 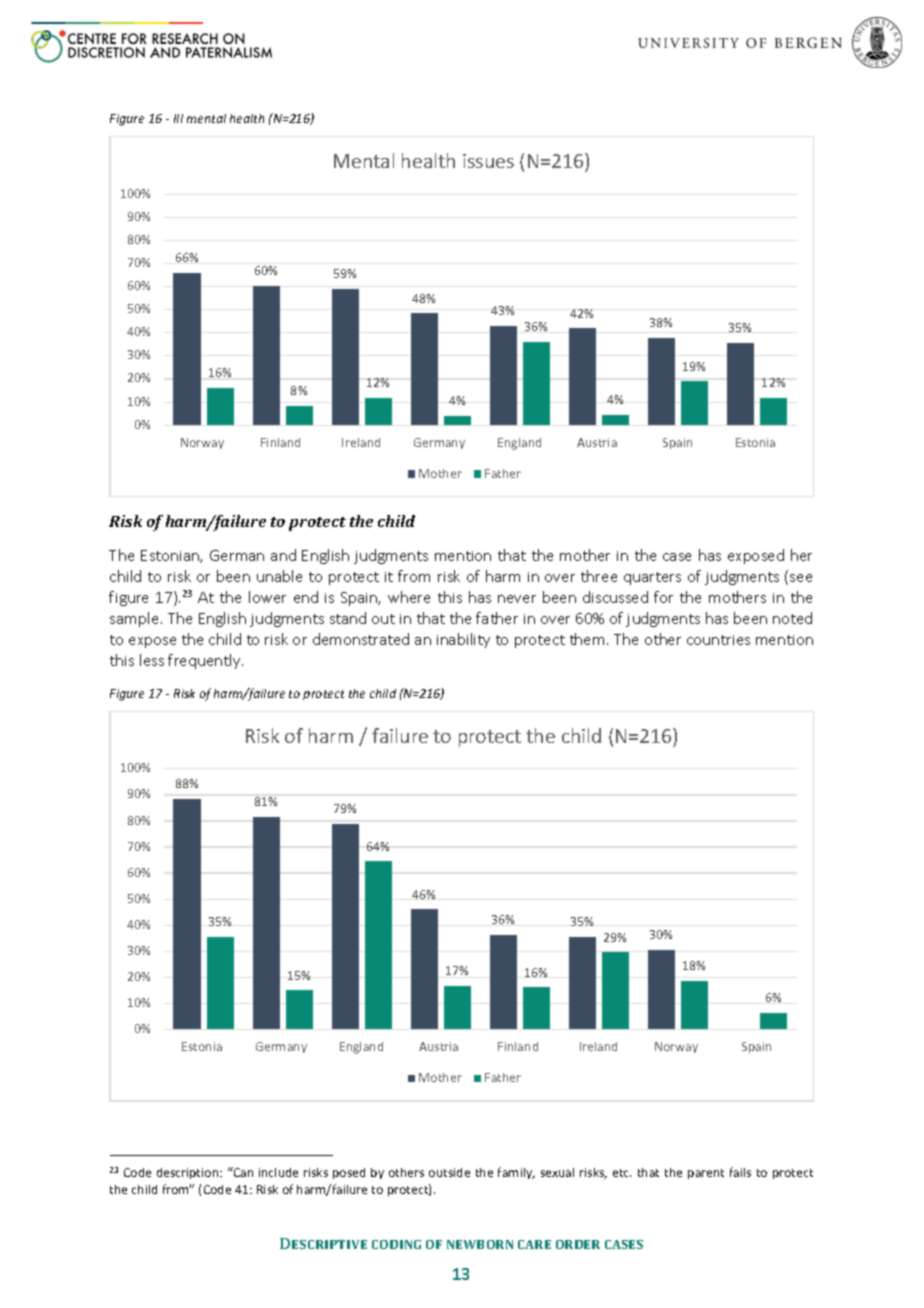 What do you see at coordinates (517, 599) in the screenshot?
I see `never` at bounding box center [517, 599].
